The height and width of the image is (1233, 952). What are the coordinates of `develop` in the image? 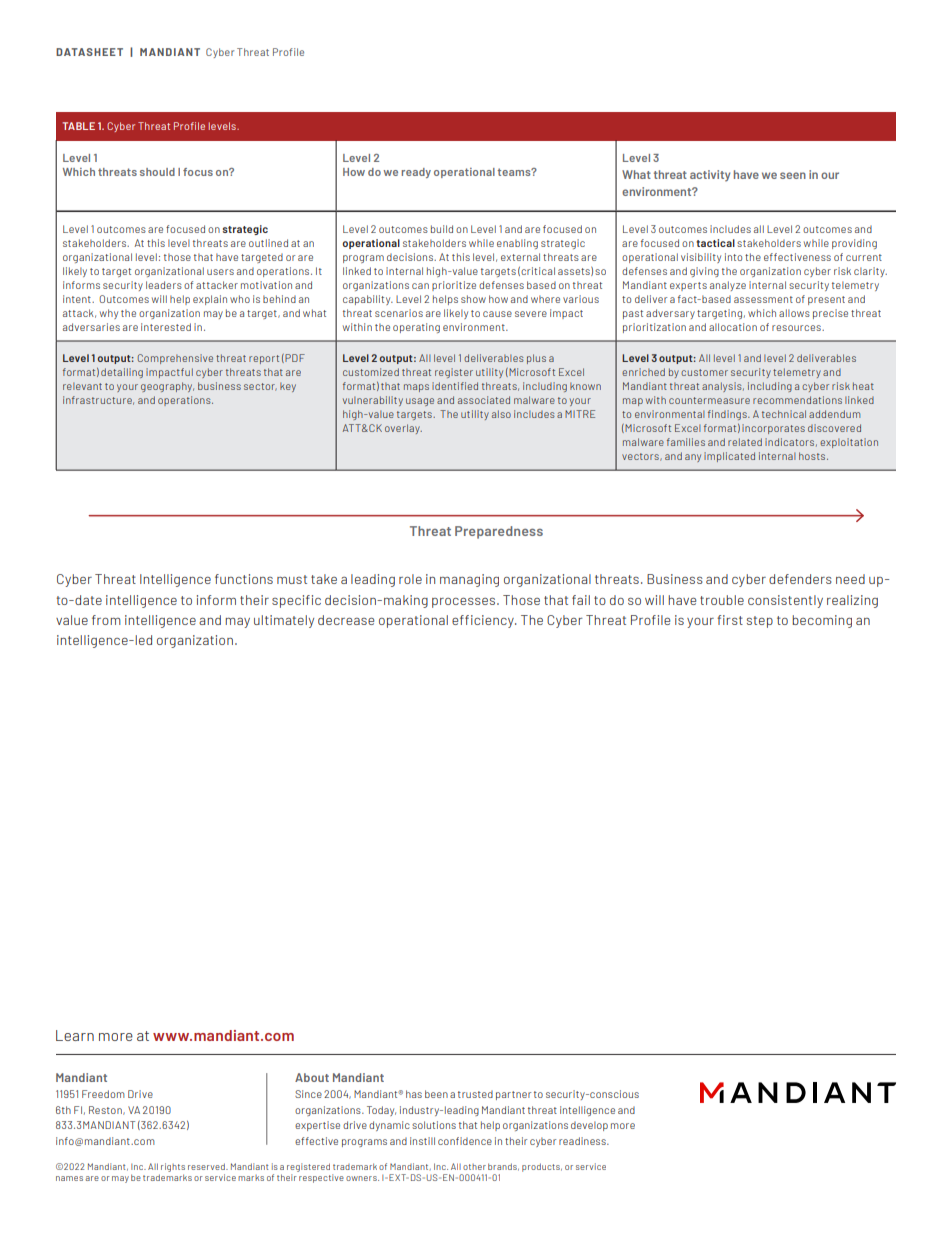 It's located at (589, 1126).
